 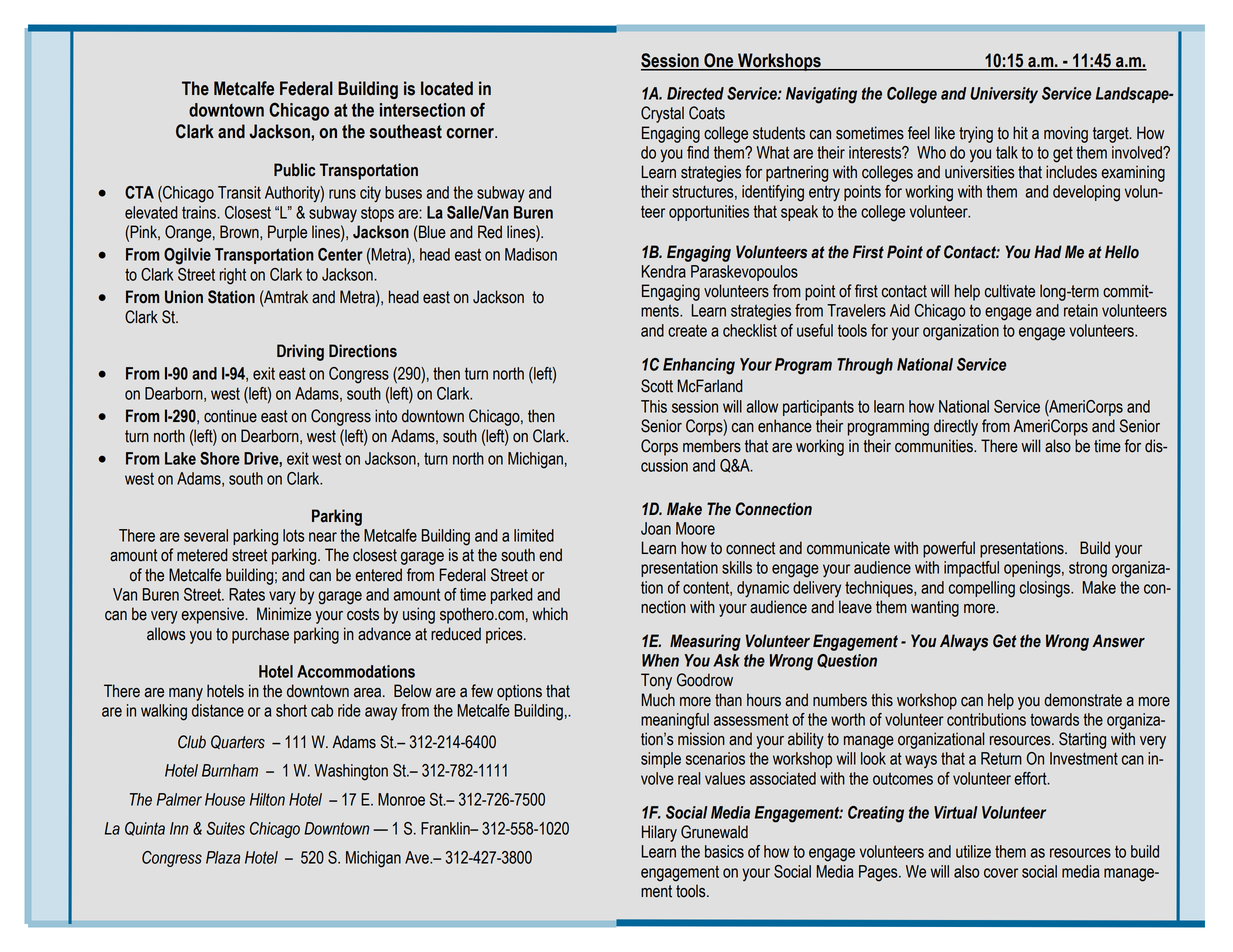 I want to click on Scott, so click(x=657, y=386).
